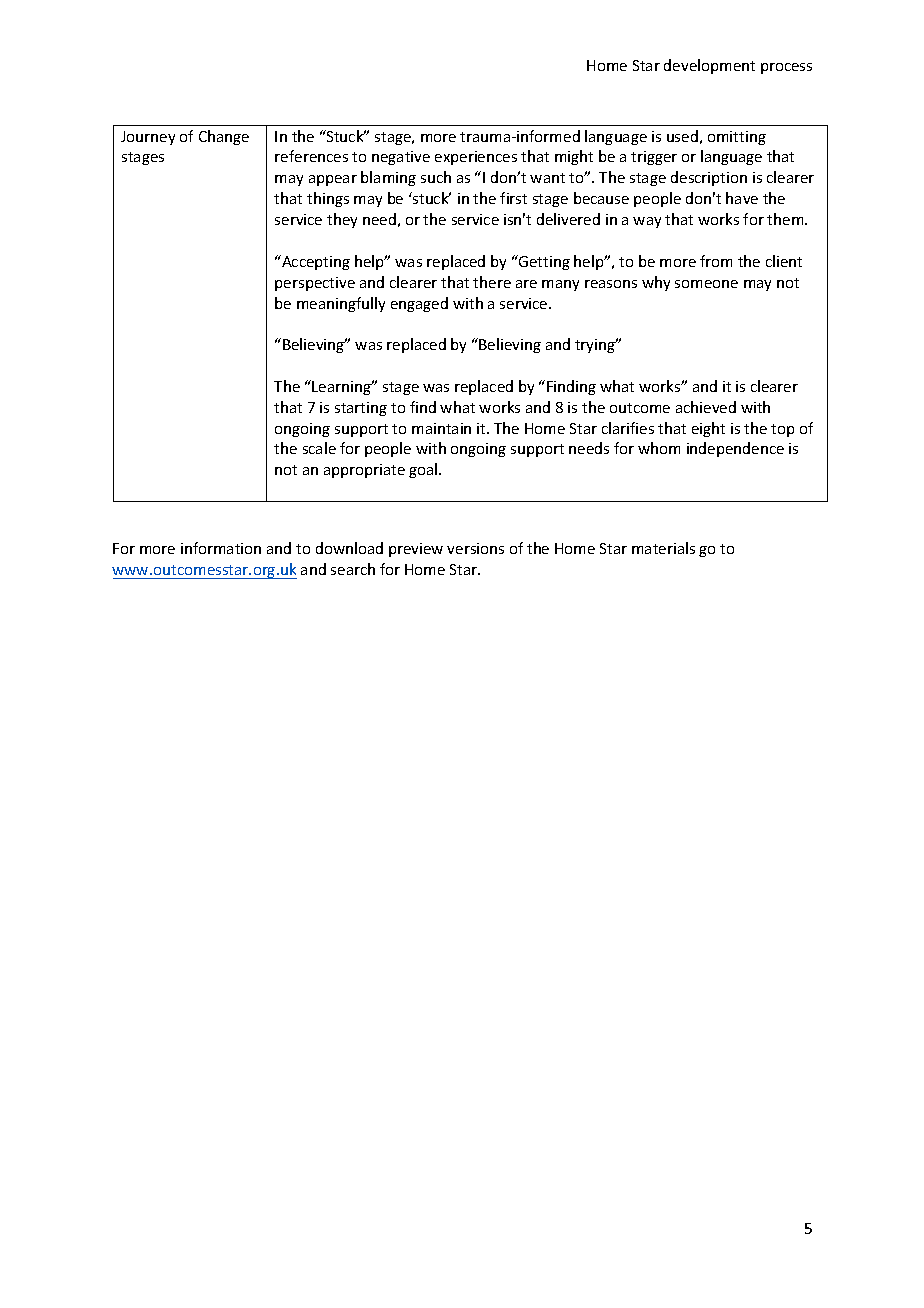 This screenshot has height=1308, width=924. Describe the element at coordinates (475, 548) in the screenshot. I see `versions` at that location.
